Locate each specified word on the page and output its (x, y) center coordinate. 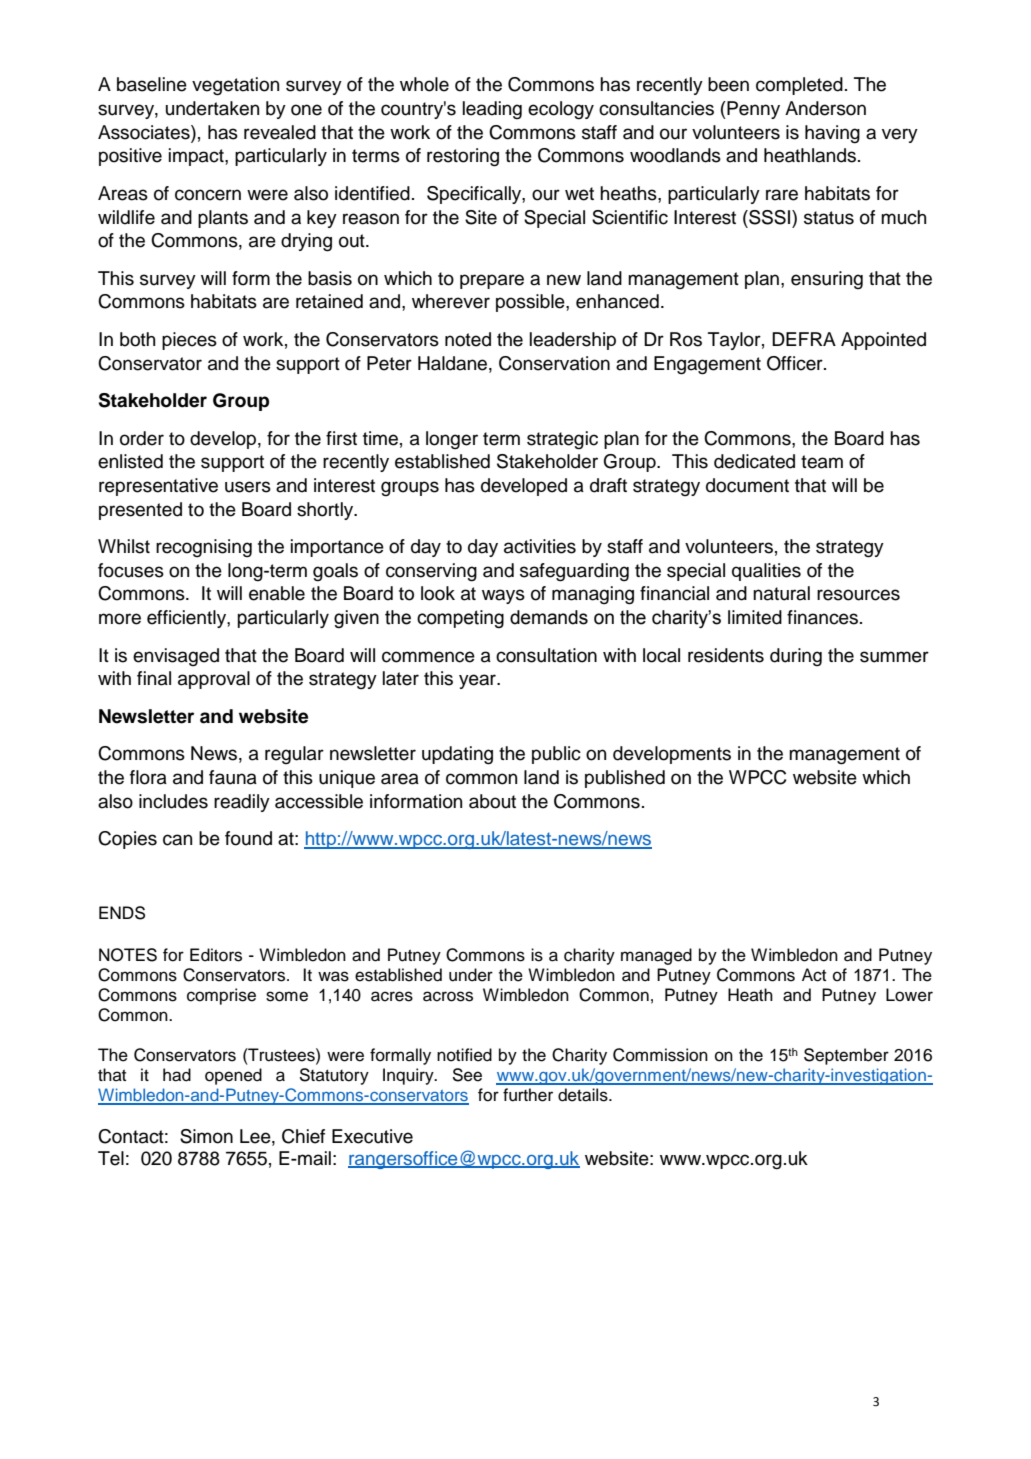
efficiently (187, 619)
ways (503, 596)
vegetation (235, 86)
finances (822, 617)
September (846, 1056)
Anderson (825, 108)
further (528, 1095)
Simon (206, 1136)
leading (492, 110)
